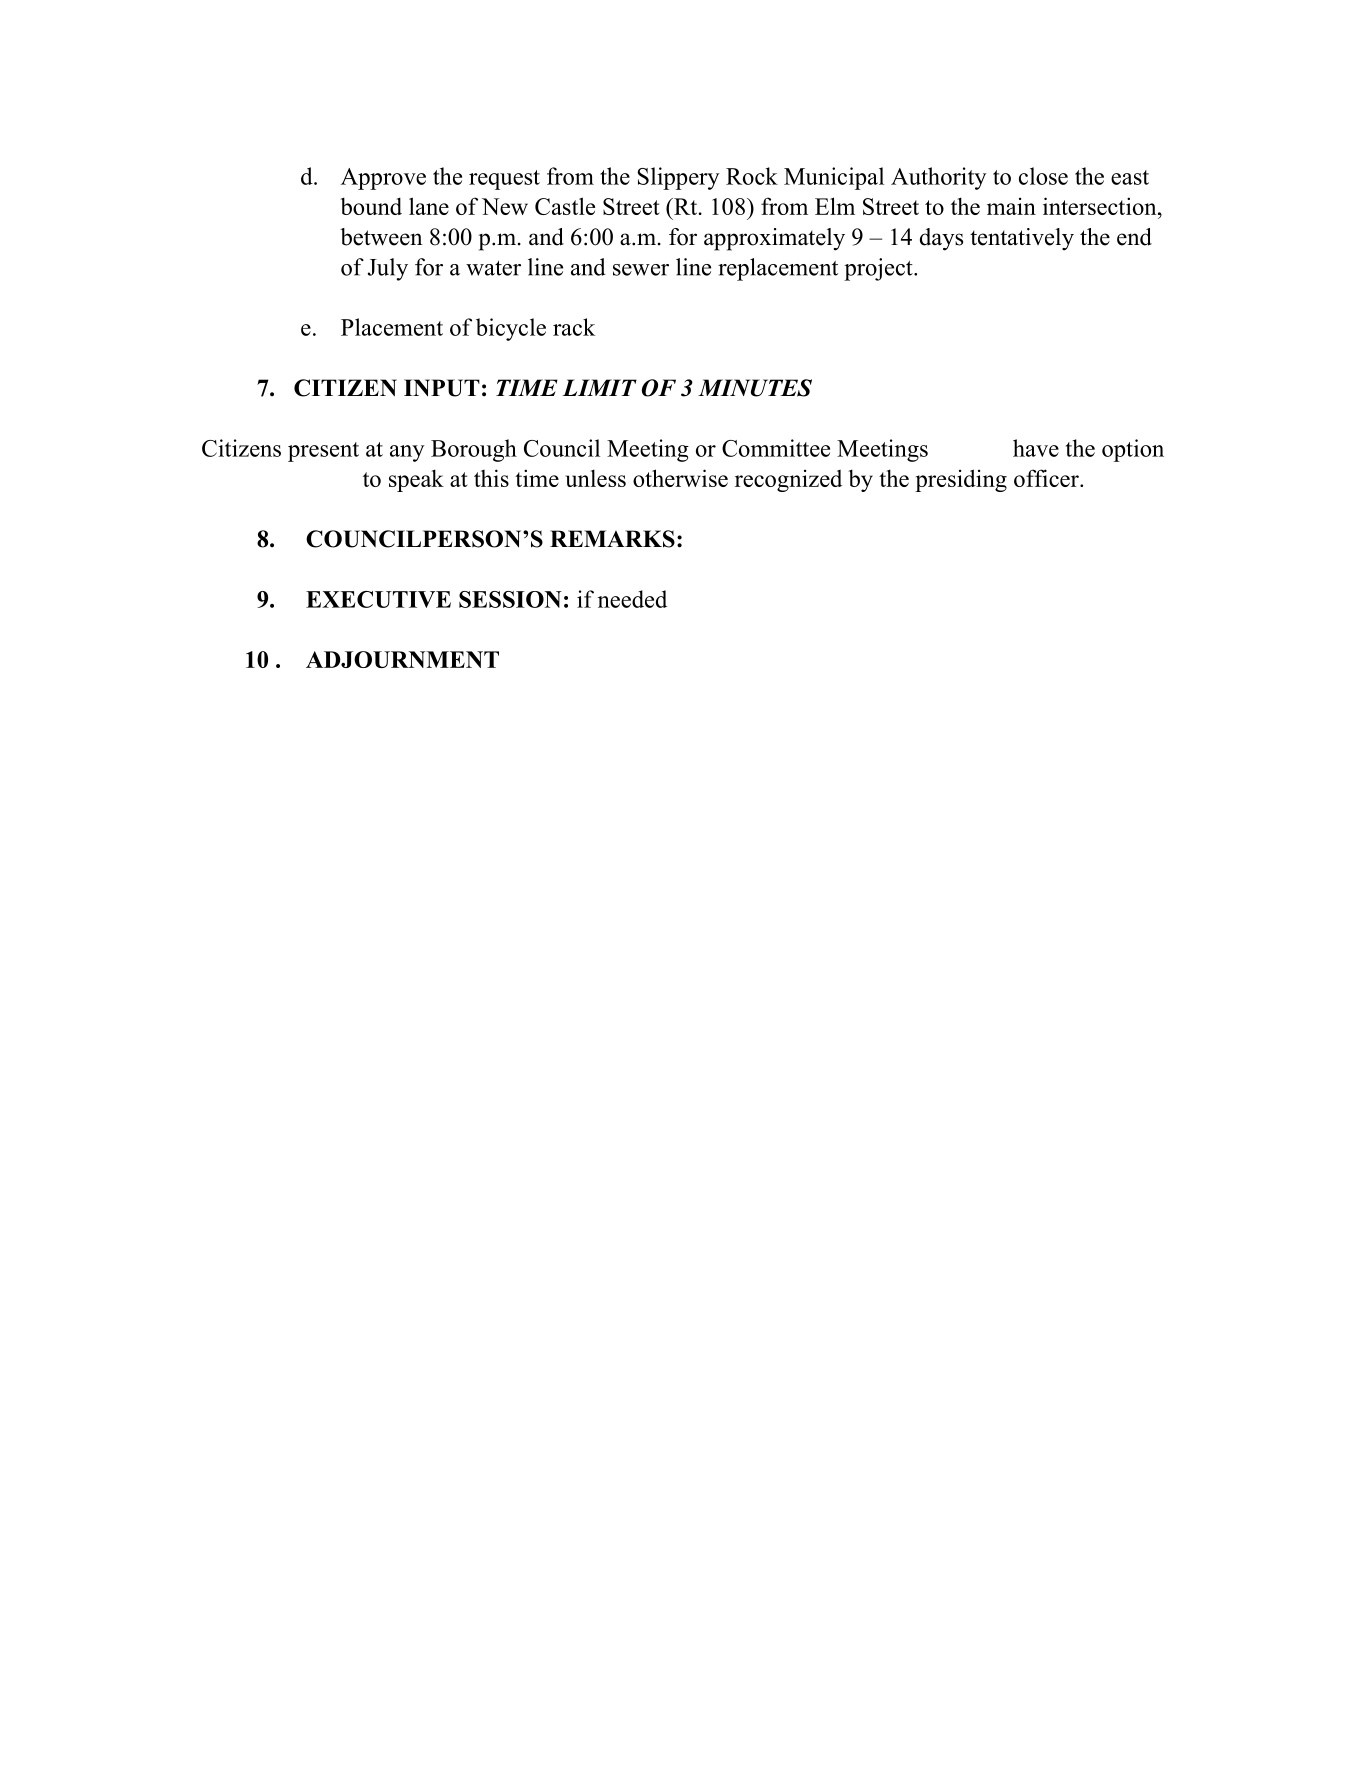 This screenshot has width=1369, height=1772. What do you see at coordinates (402, 659) in the screenshot?
I see `ADJOURNMENT` at bounding box center [402, 659].
